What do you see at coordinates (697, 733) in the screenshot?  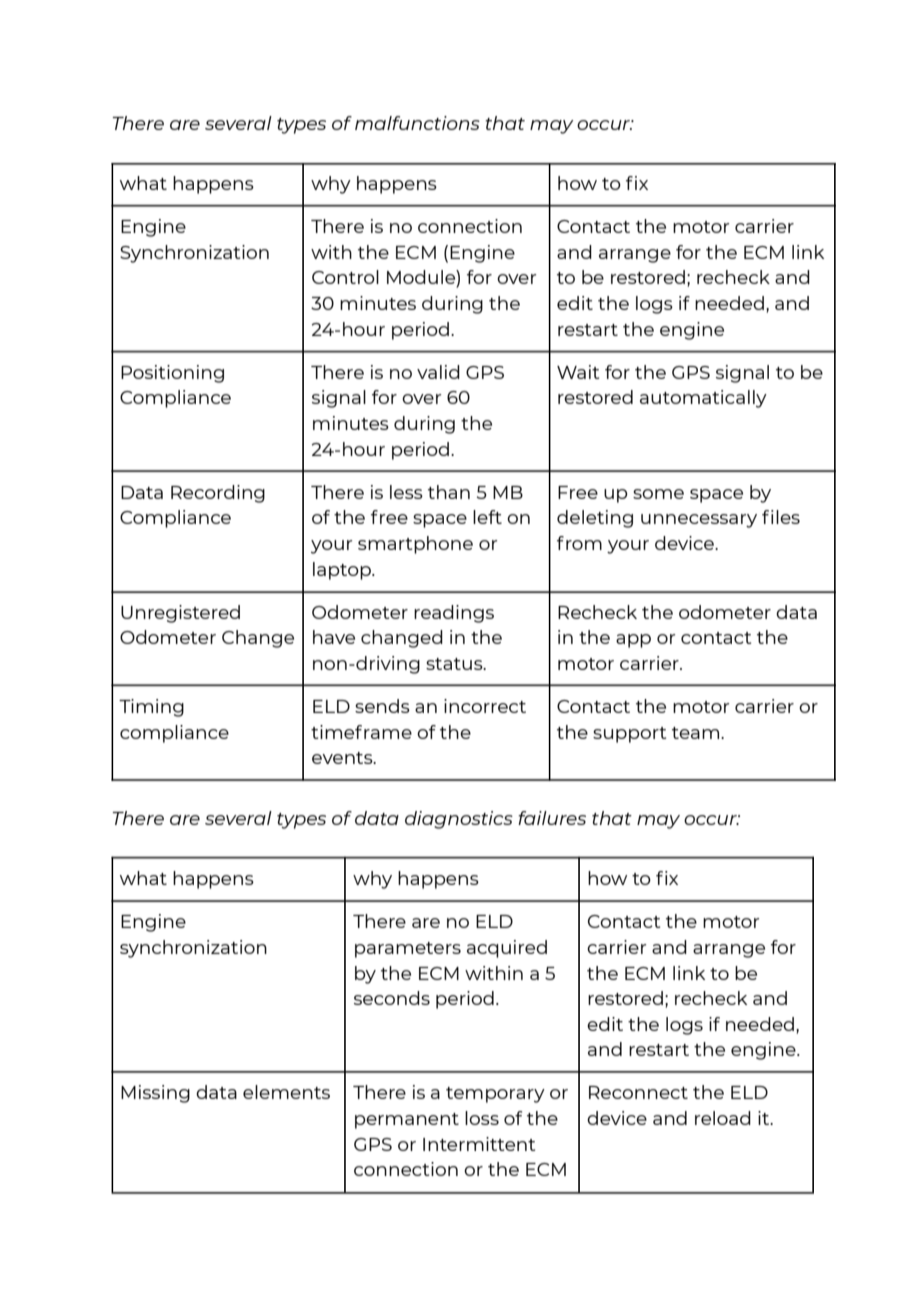 I see `team` at bounding box center [697, 733].
